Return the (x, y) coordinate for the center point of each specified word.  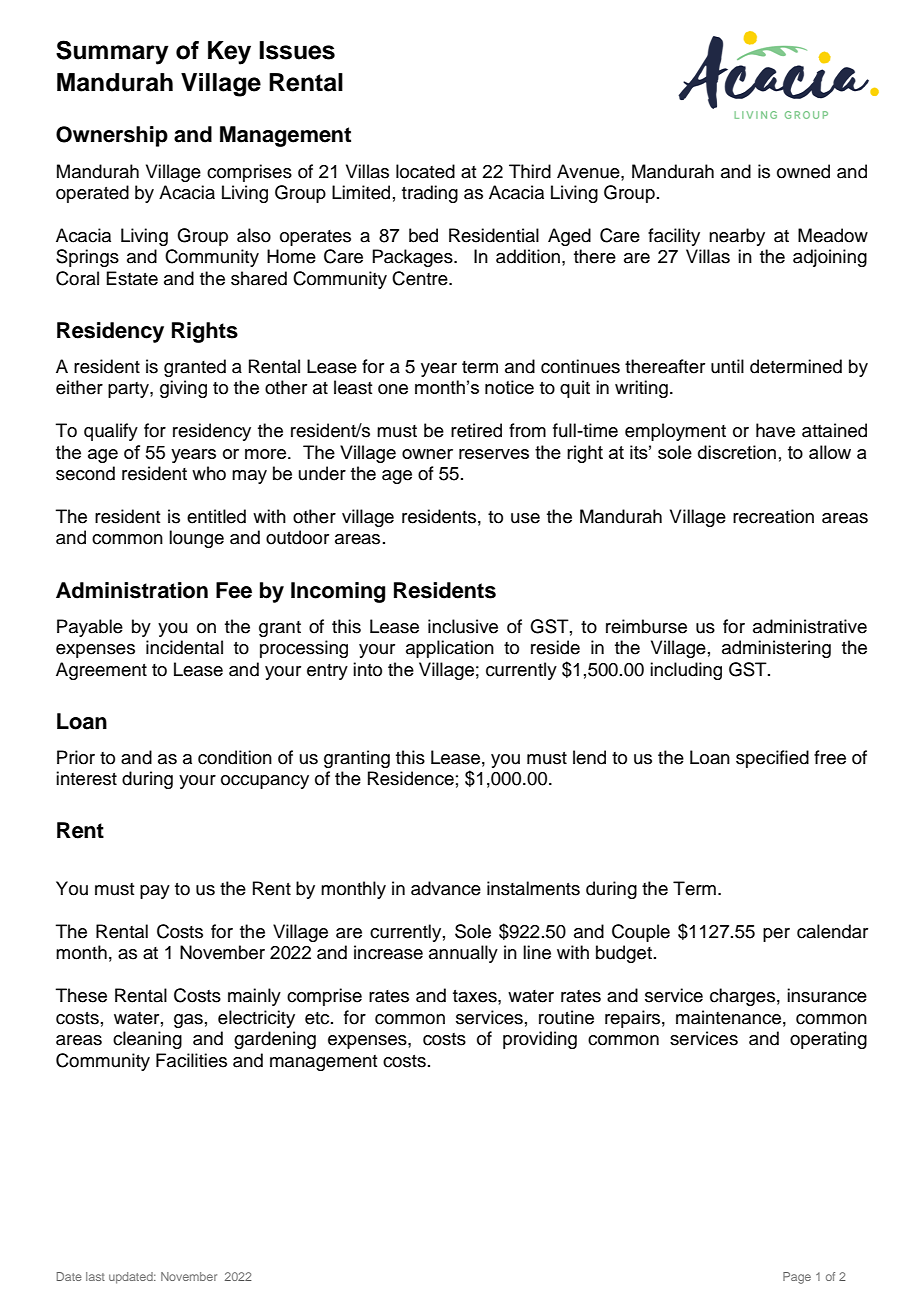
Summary (112, 52)
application (450, 649)
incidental (184, 647)
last (95, 1276)
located (425, 171)
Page (797, 1278)
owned (803, 171)
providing (540, 1040)
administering (776, 649)
